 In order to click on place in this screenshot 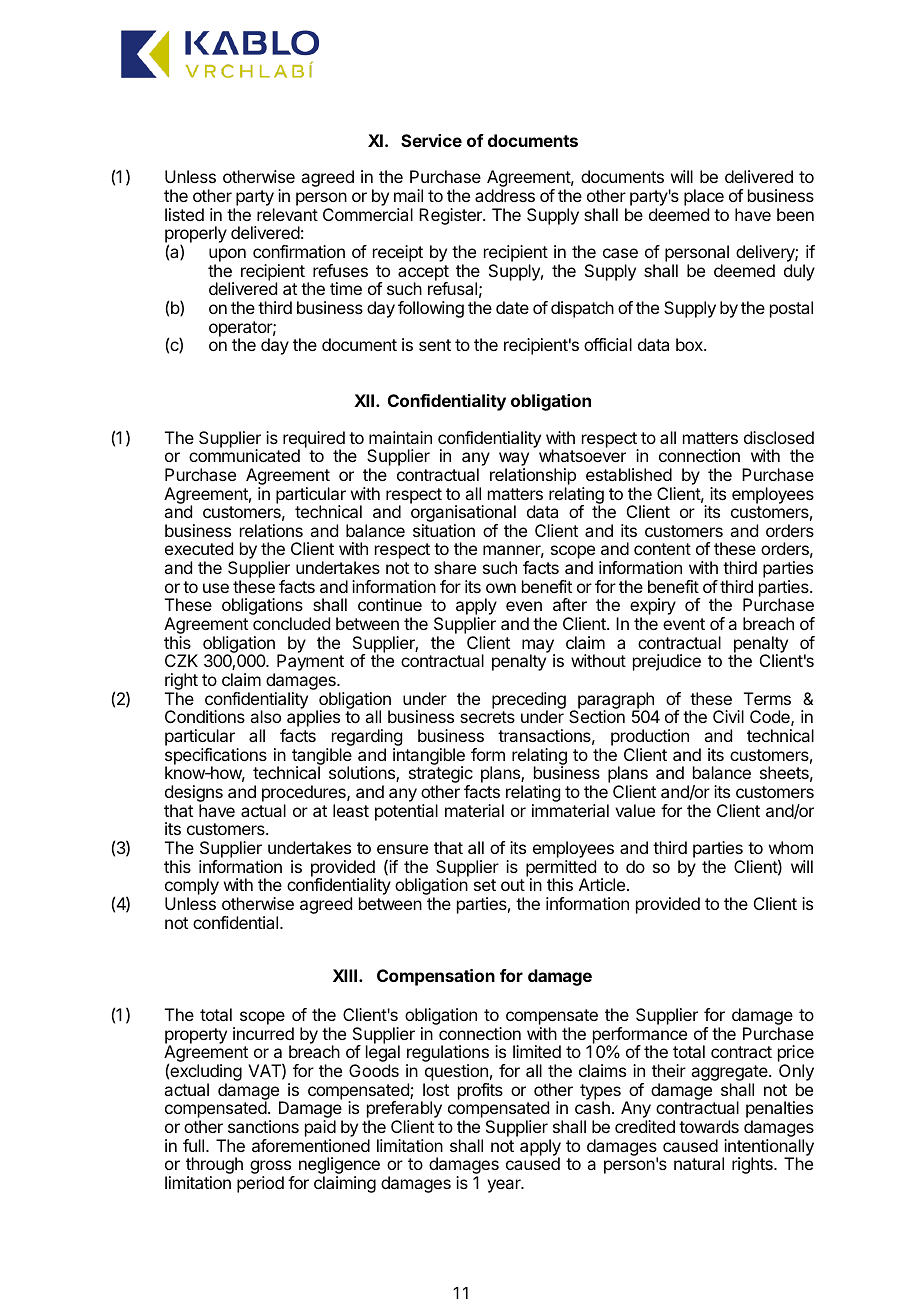, I will do `click(704, 197)`.
